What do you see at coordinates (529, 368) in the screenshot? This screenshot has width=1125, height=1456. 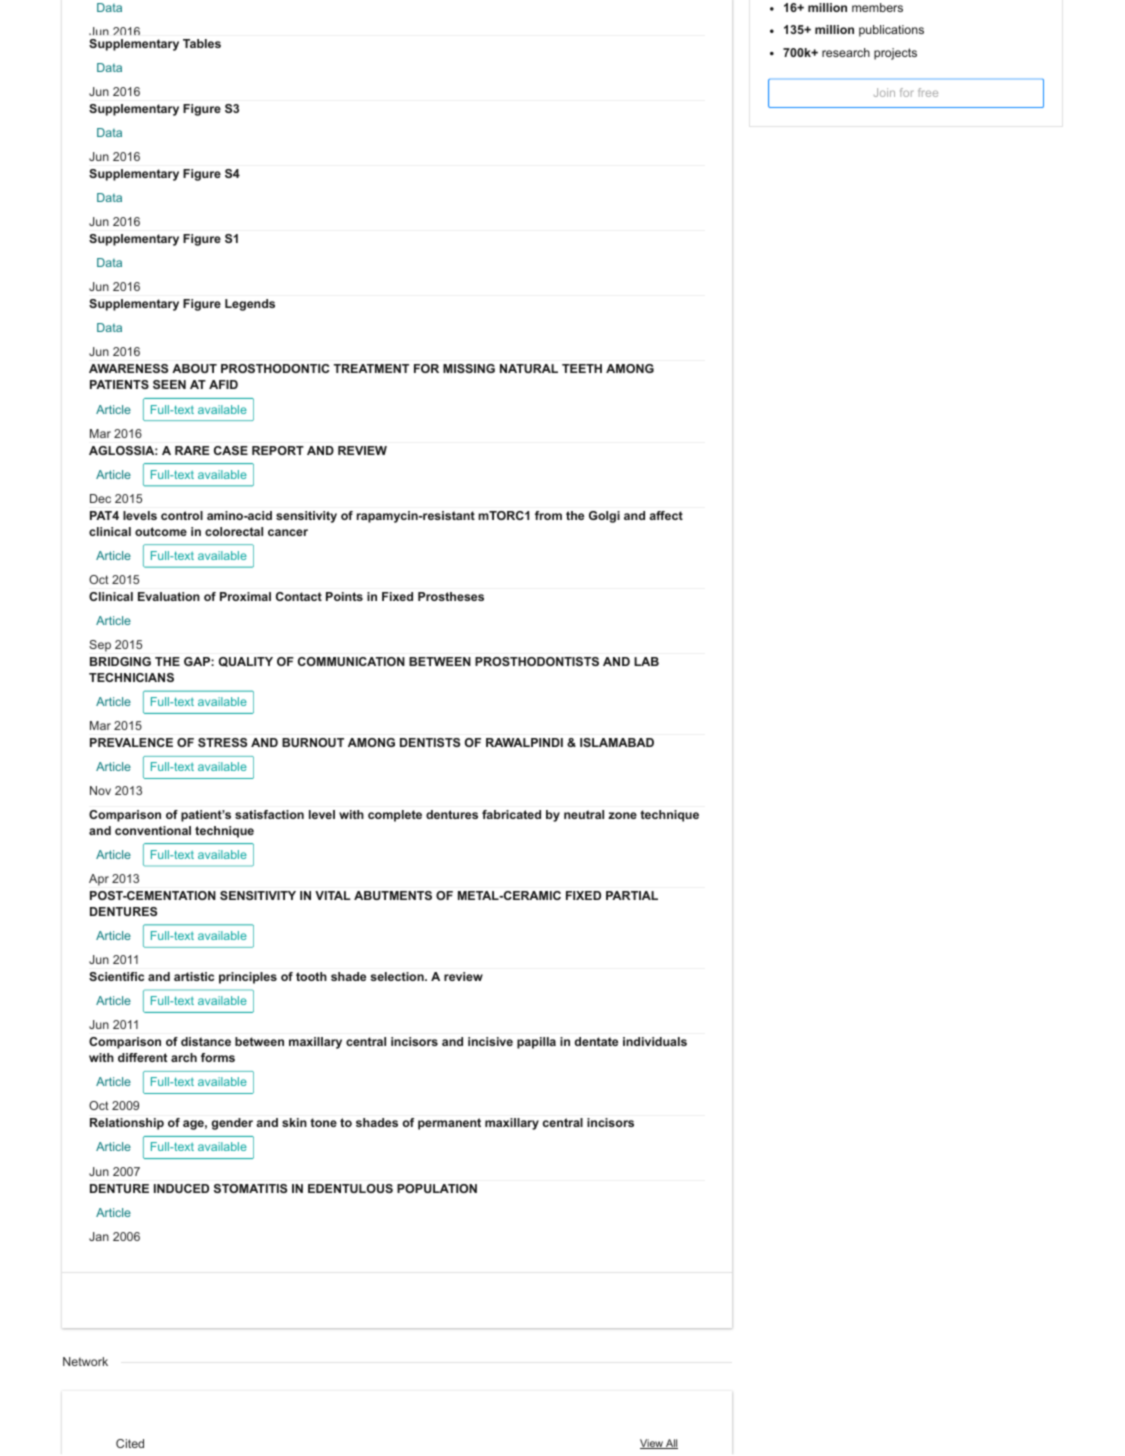 I see `NATURAL` at bounding box center [529, 368].
